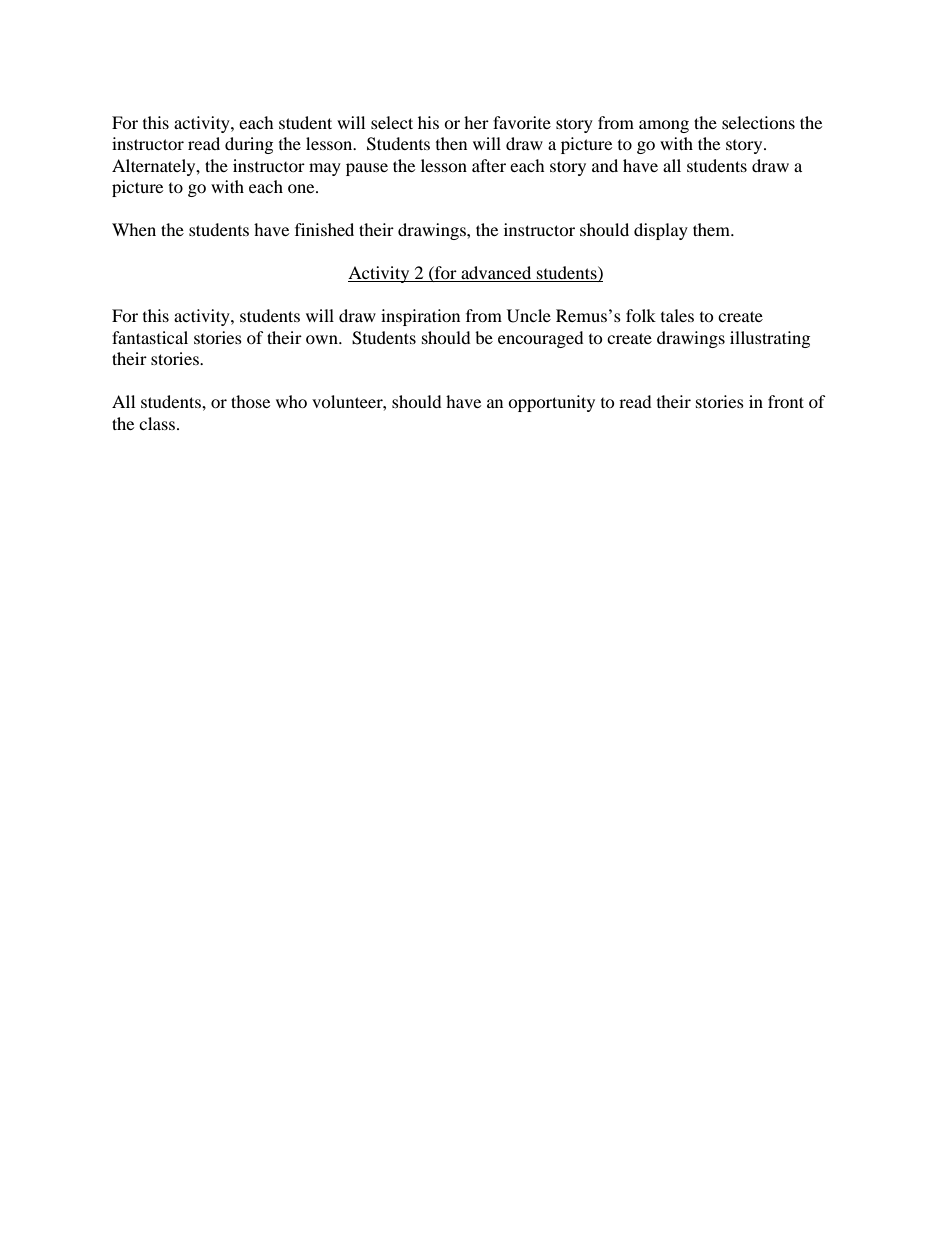 The image size is (952, 1233). What do you see at coordinates (664, 126) in the screenshot?
I see `among` at bounding box center [664, 126].
